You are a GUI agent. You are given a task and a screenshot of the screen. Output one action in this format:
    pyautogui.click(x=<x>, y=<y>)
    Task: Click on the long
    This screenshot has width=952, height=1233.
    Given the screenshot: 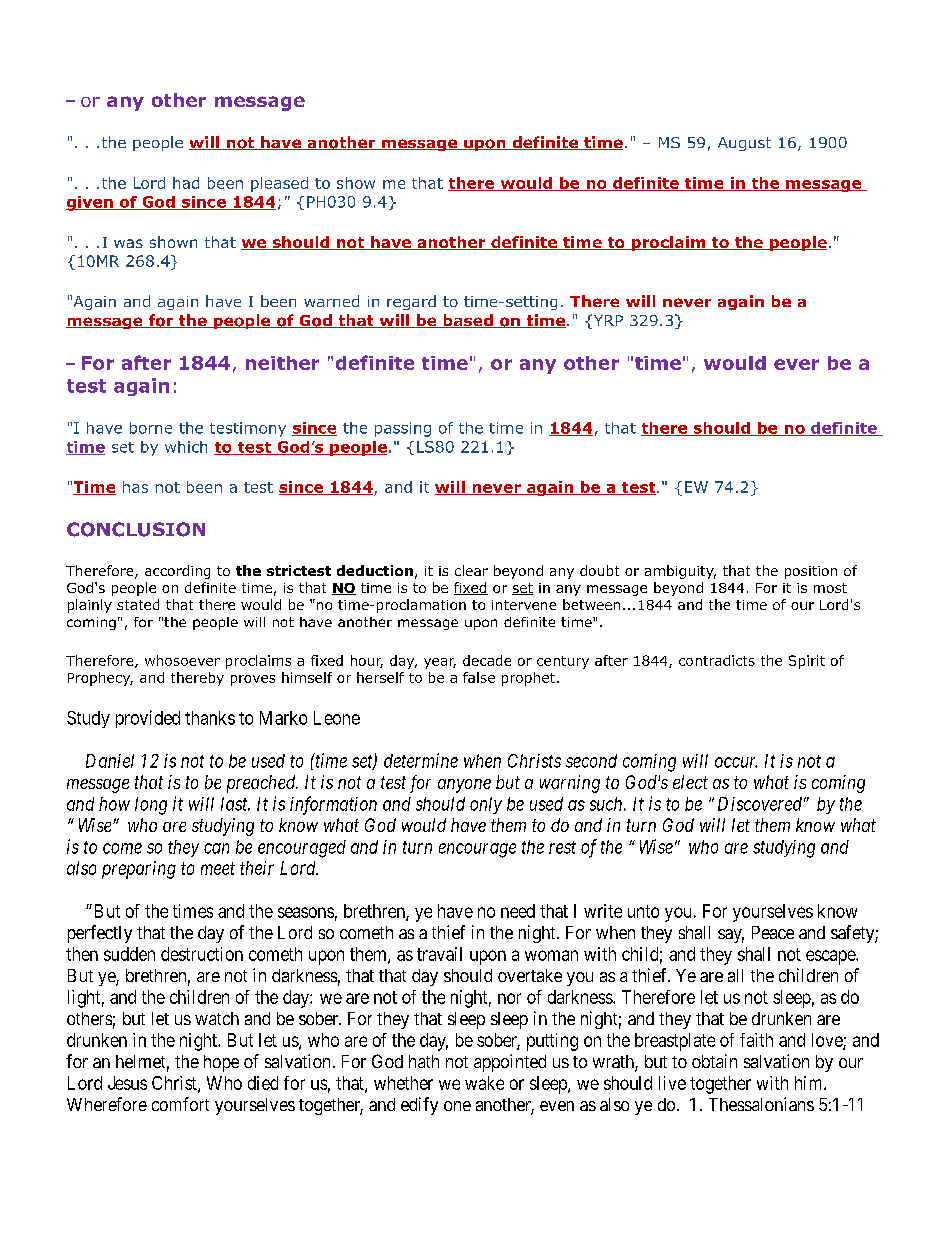 What is the action you would take?
    pyautogui.click(x=151, y=806)
